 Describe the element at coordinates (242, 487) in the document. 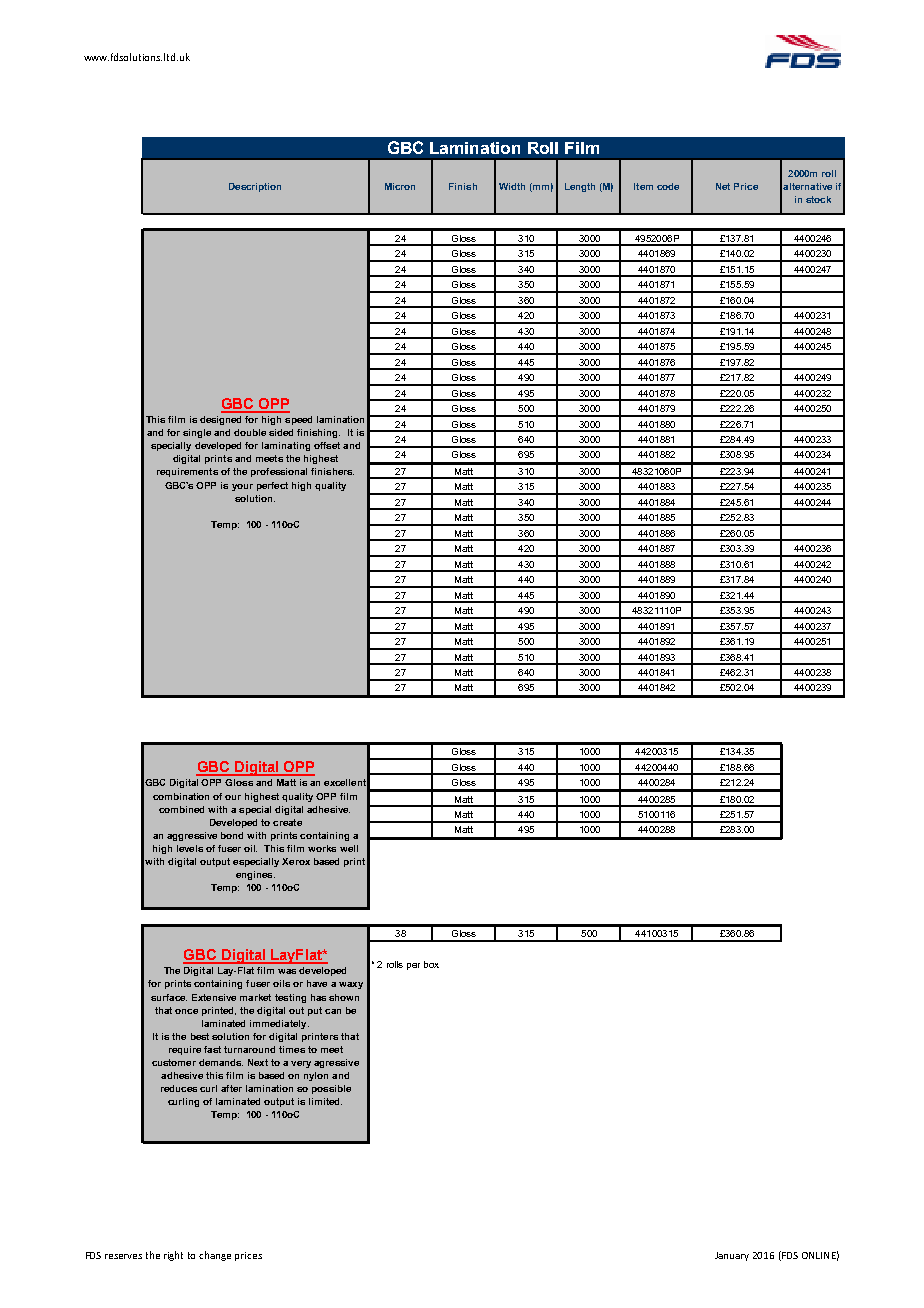

I see `your` at that location.
